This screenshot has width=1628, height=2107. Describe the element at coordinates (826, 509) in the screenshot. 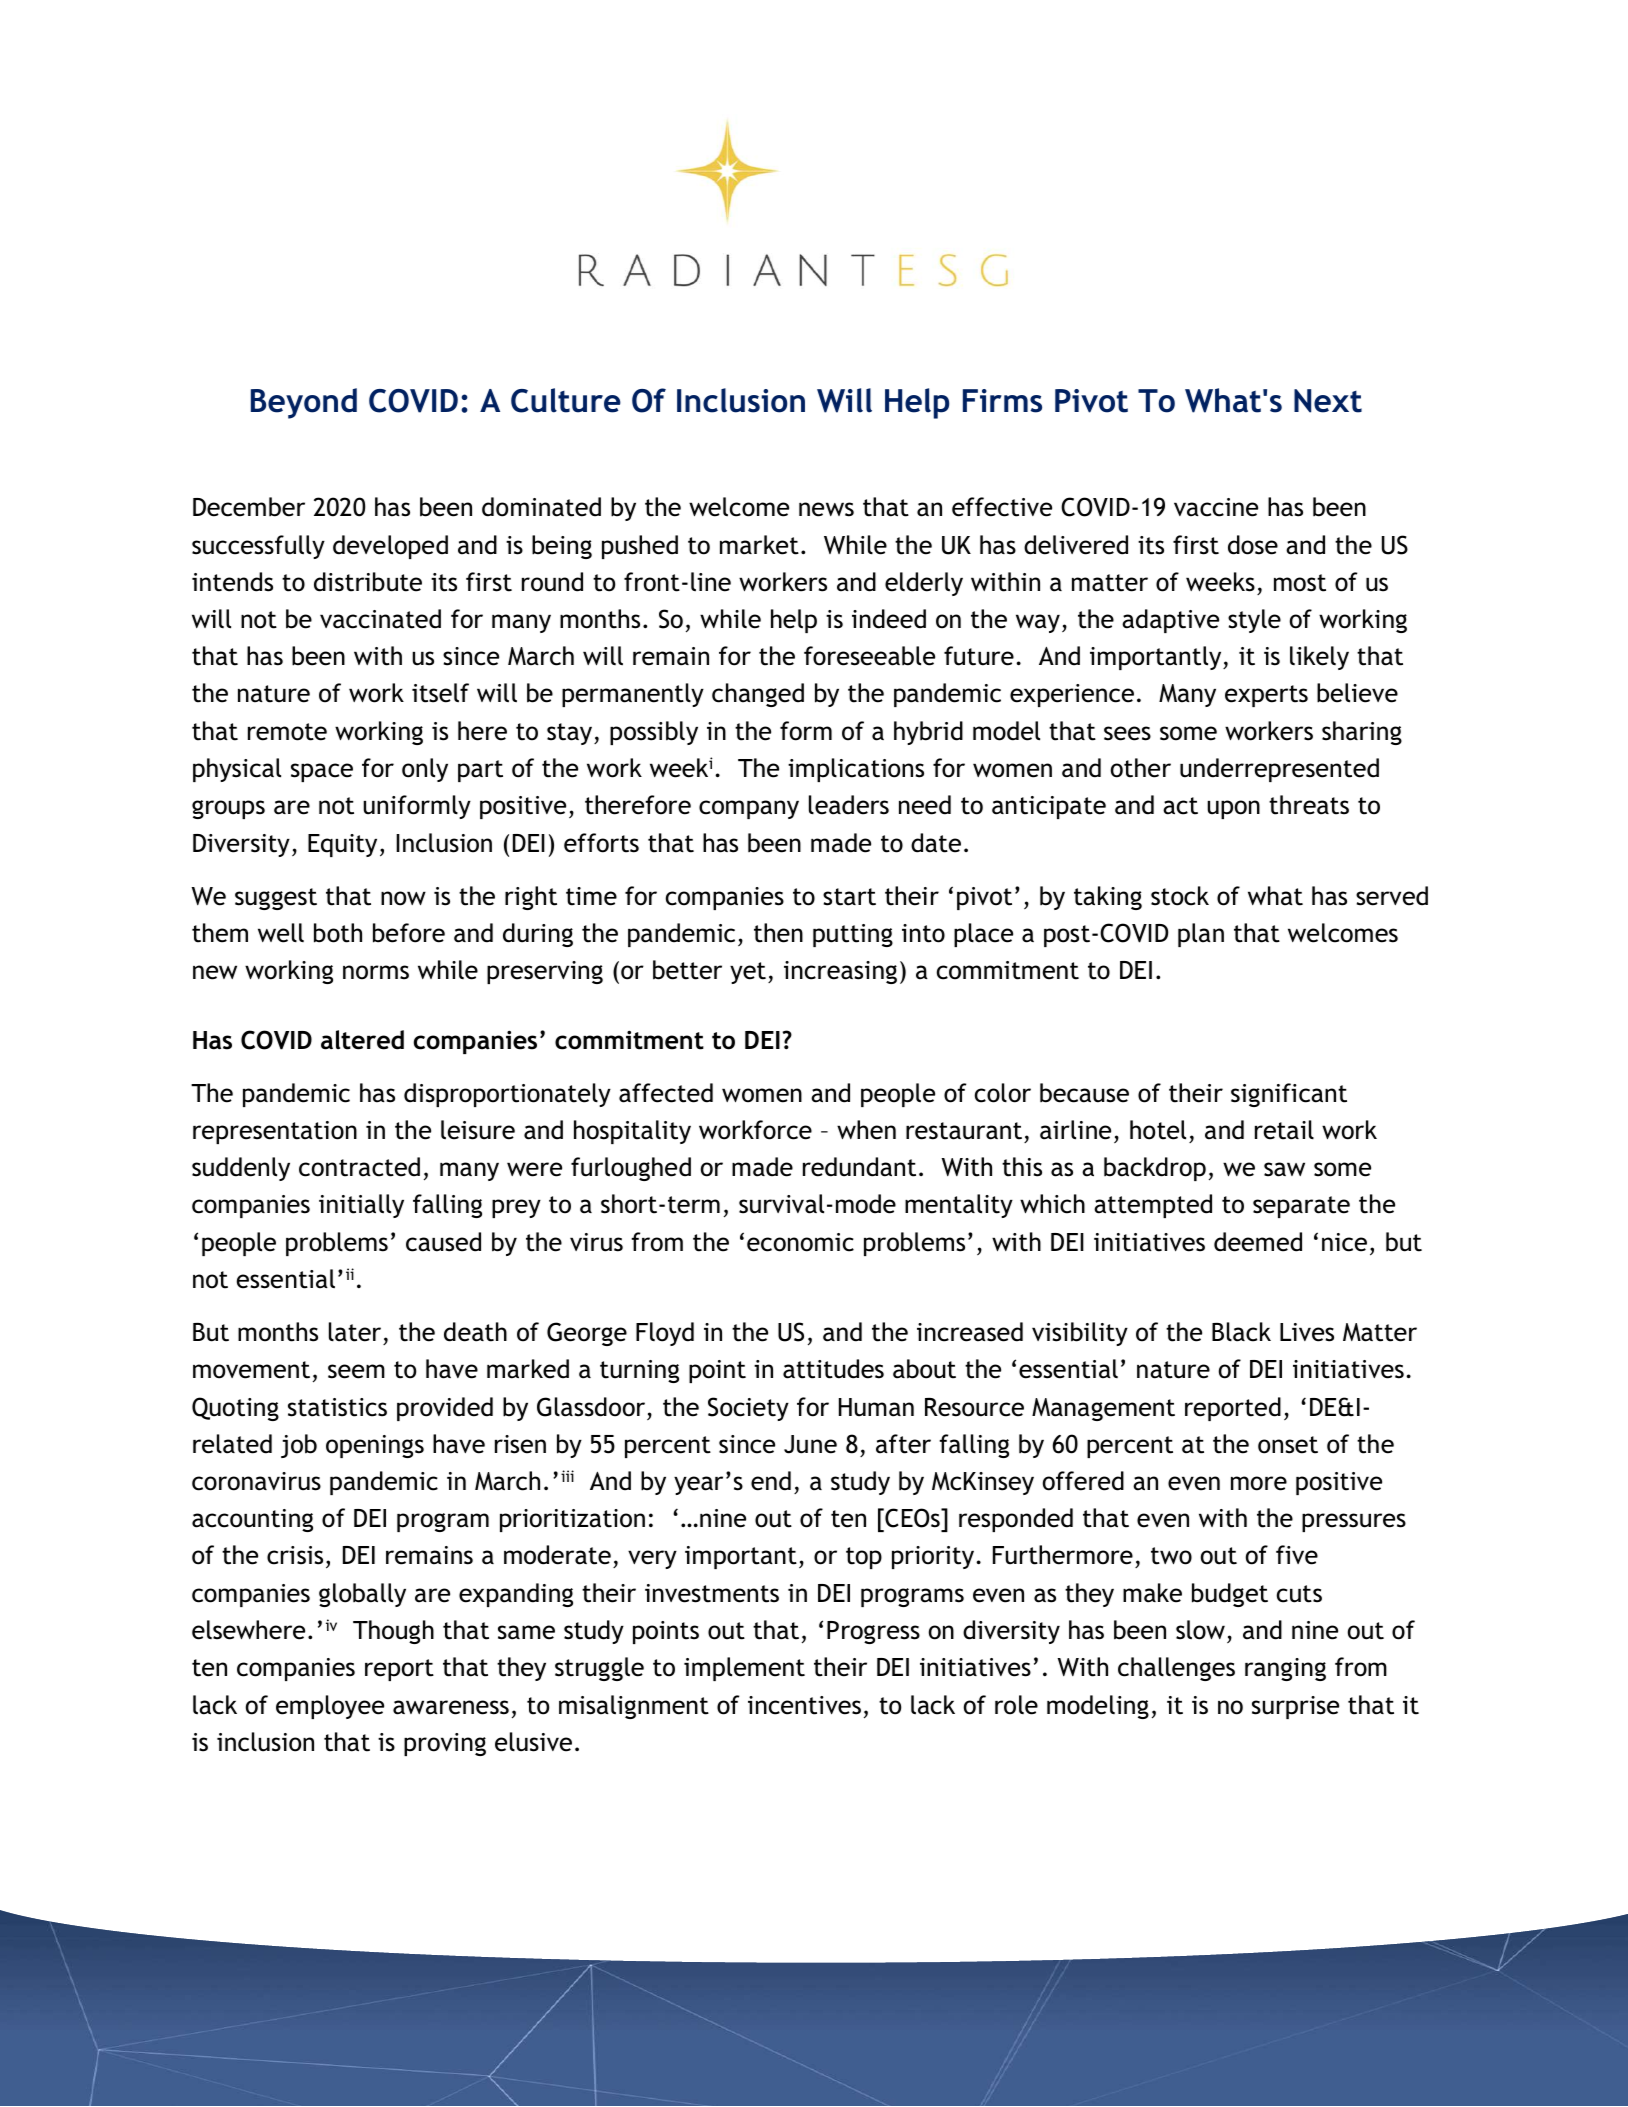

I see `news` at that location.
